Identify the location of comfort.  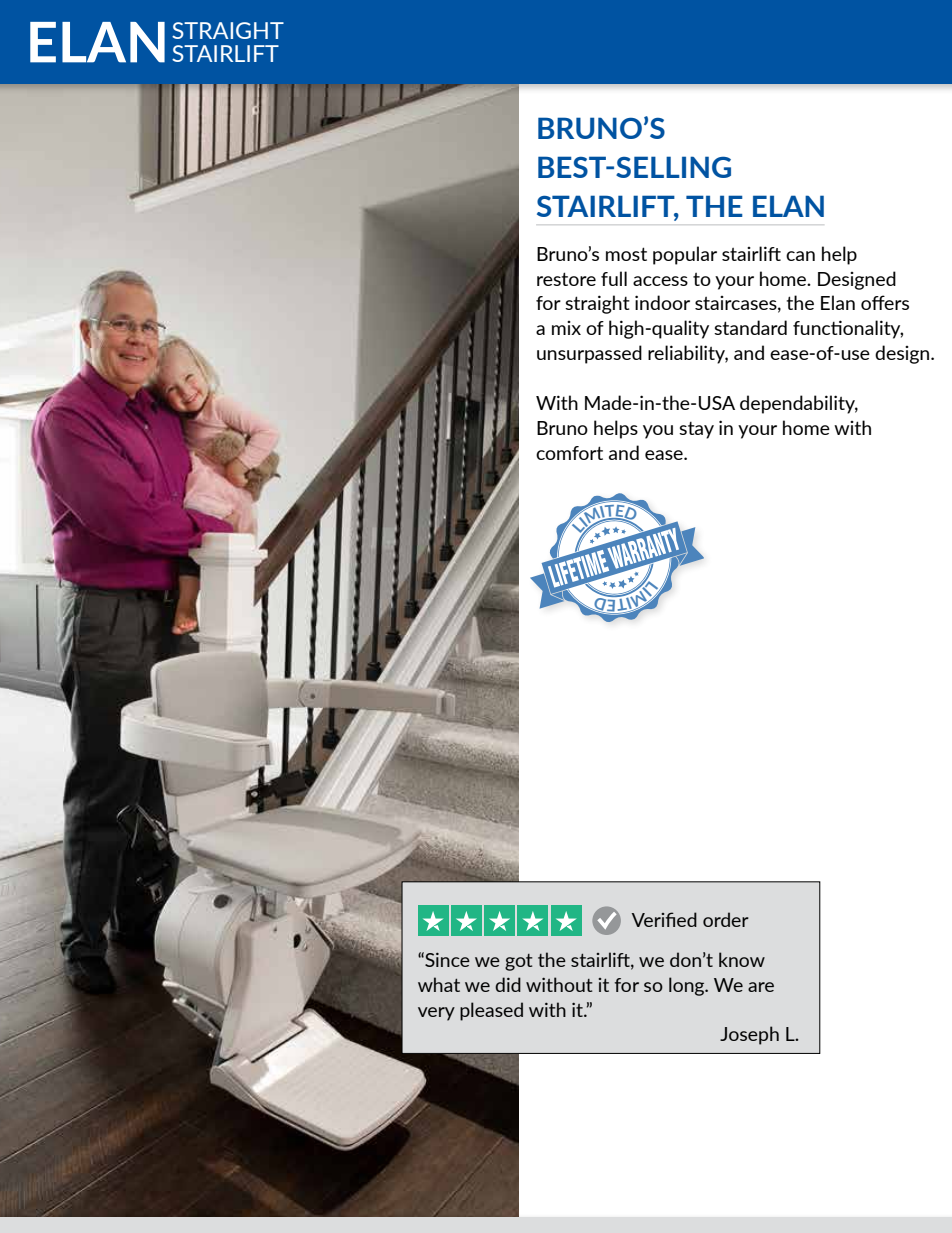
(569, 453).
